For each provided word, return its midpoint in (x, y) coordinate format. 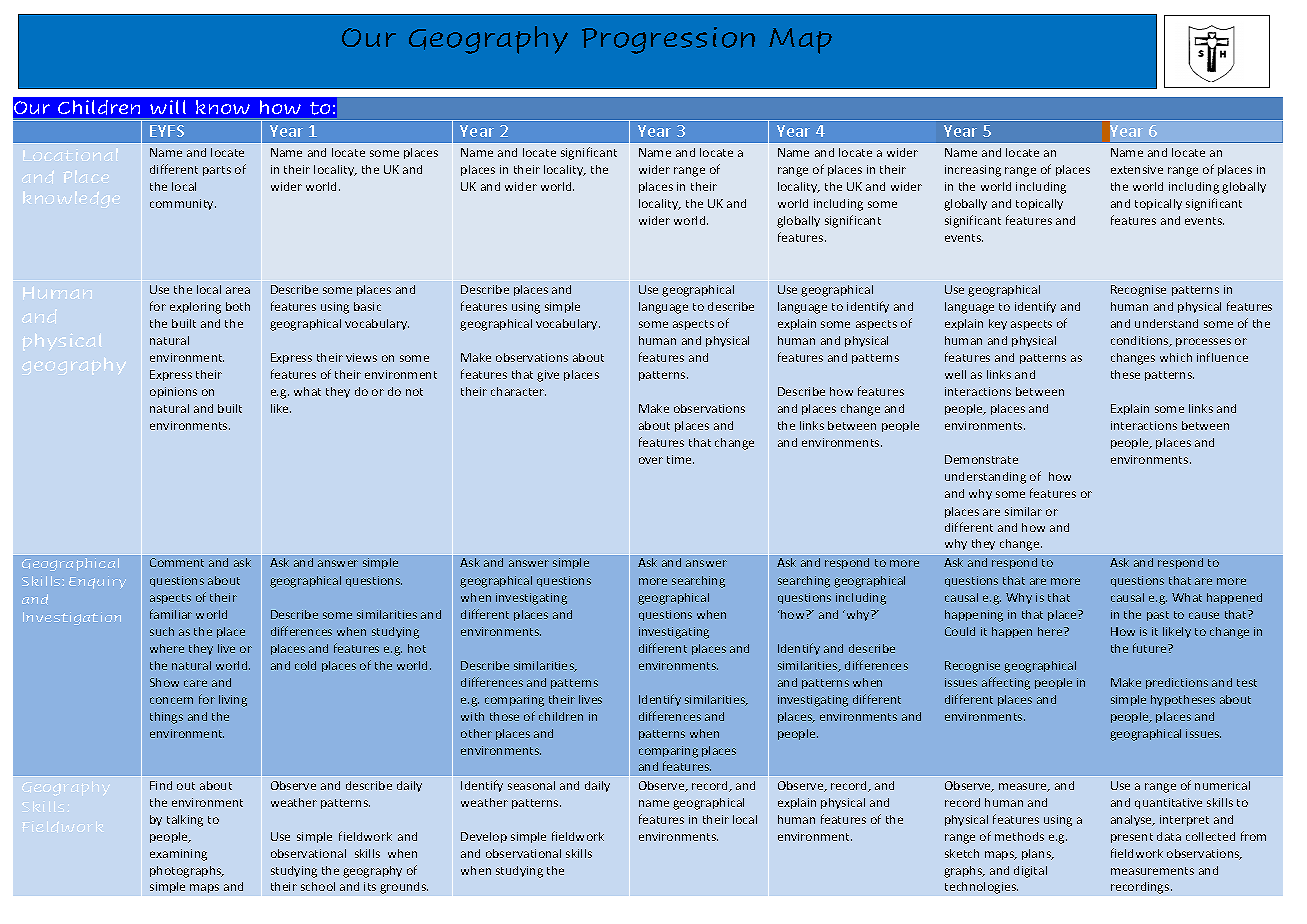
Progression (668, 40)
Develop (484, 837)
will (168, 107)
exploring (195, 308)
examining (178, 855)
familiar (171, 614)
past (1158, 616)
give (548, 376)
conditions (1141, 341)
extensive (1137, 169)
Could (960, 631)
